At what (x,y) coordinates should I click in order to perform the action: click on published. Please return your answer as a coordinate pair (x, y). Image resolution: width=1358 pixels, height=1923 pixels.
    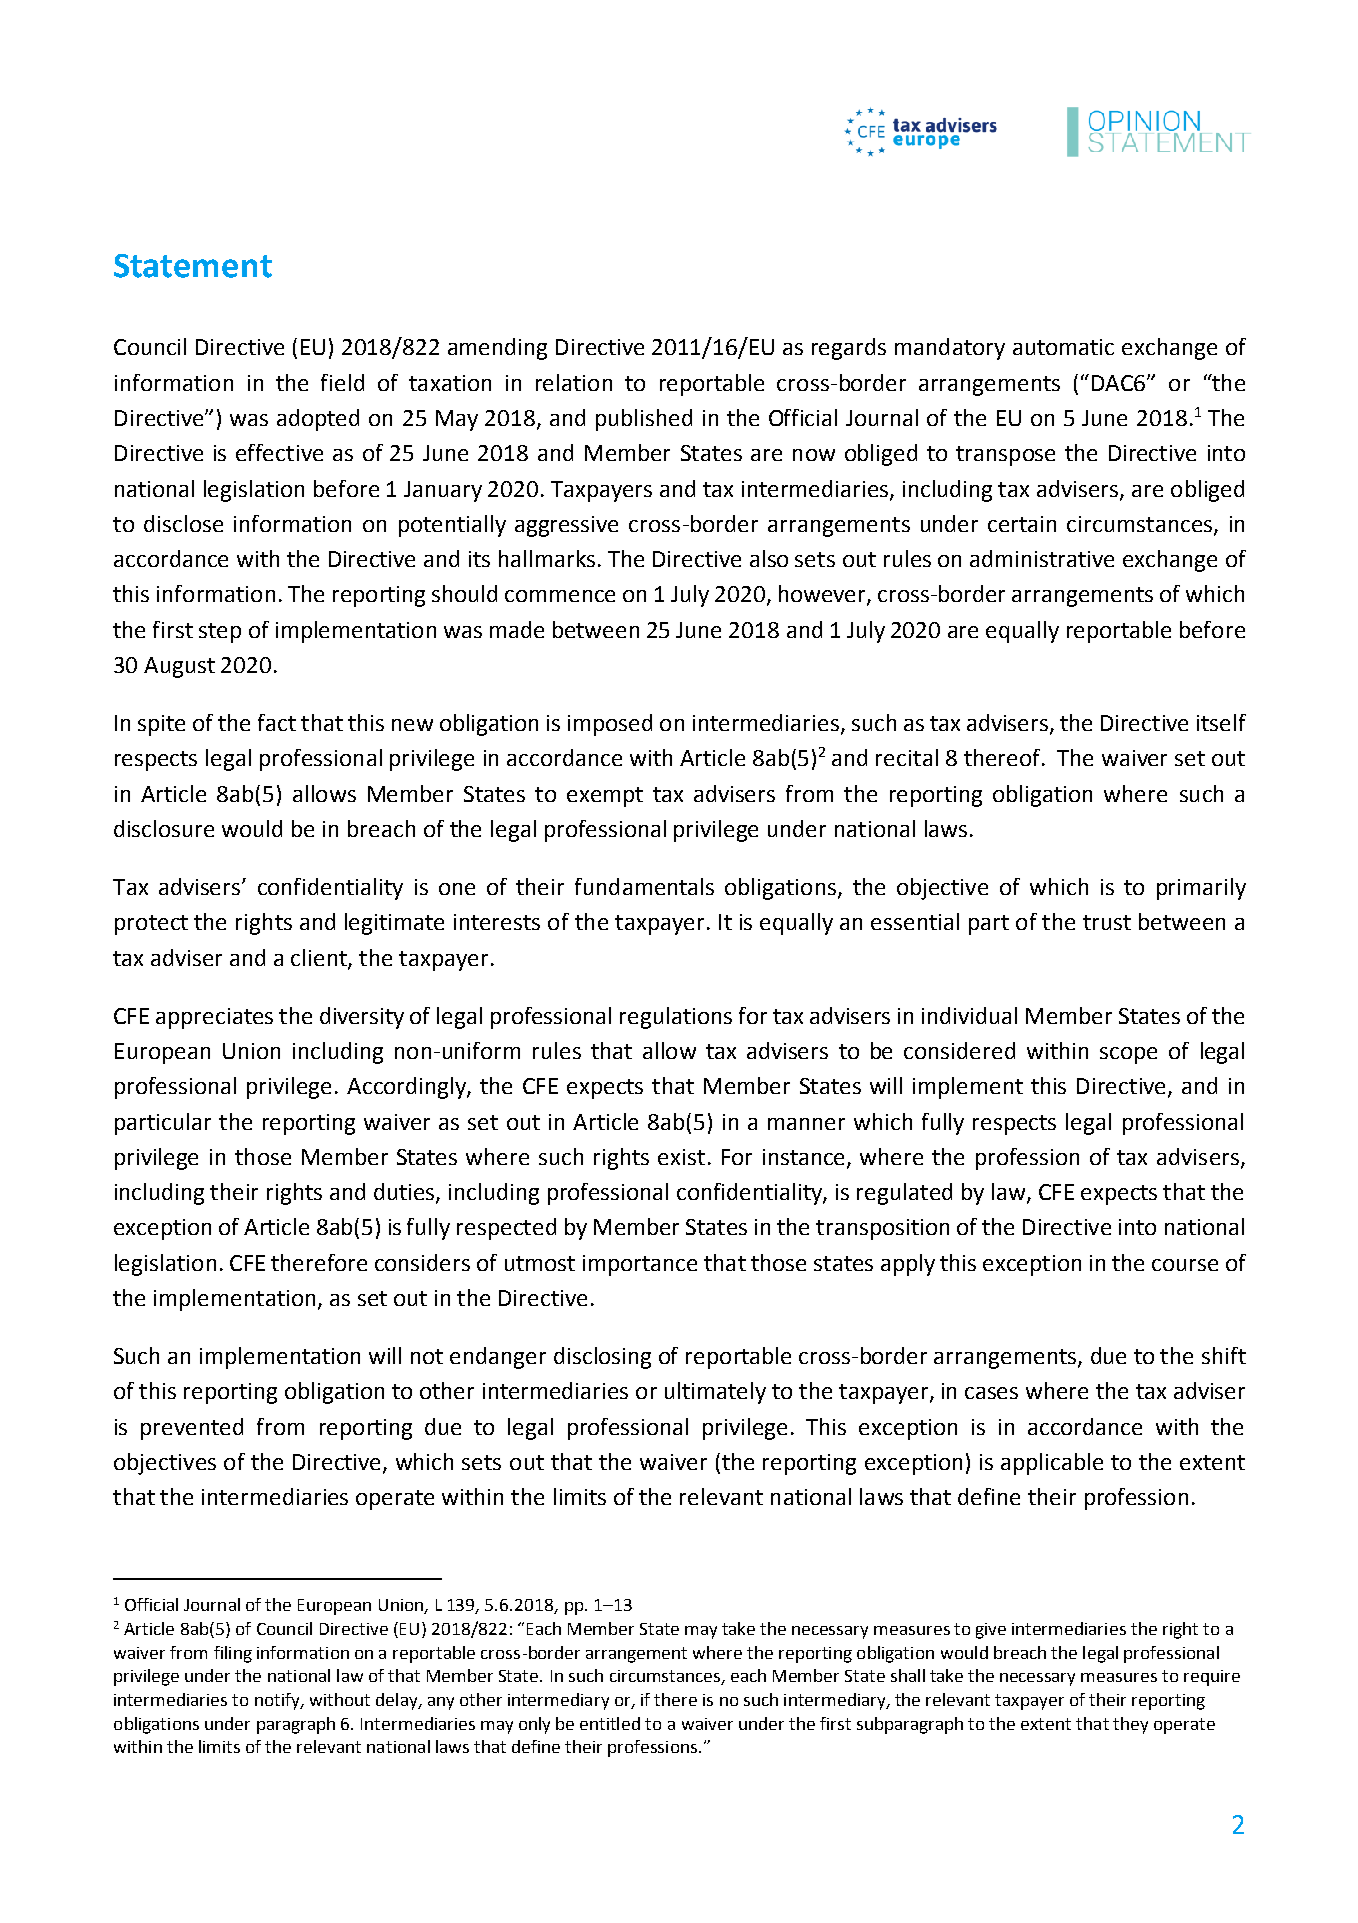
    Looking at the image, I should click on (644, 420).
